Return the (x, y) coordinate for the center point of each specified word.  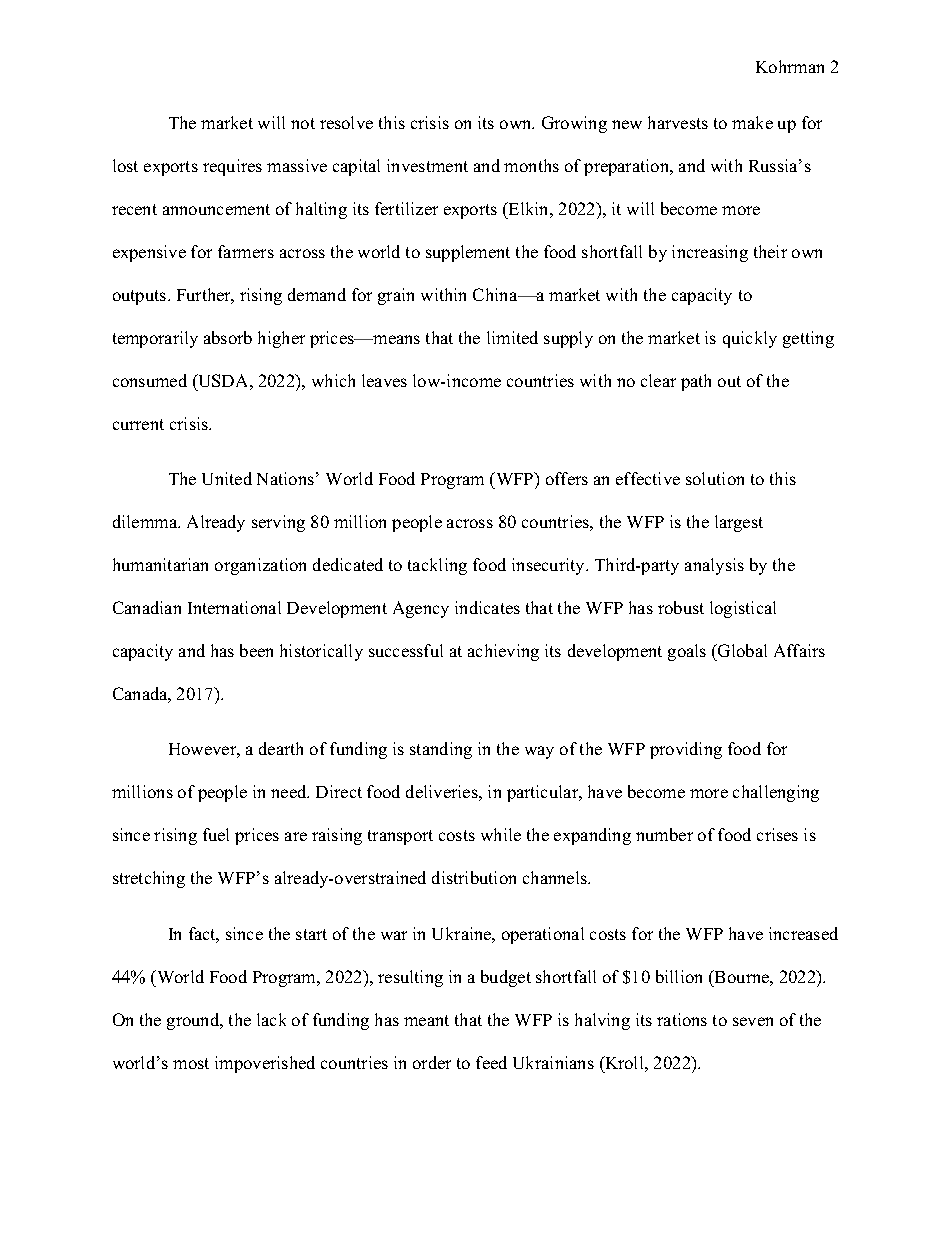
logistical (743, 609)
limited (512, 337)
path (696, 382)
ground (194, 1021)
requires (232, 167)
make (752, 122)
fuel (216, 834)
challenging (776, 793)
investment (427, 165)
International (234, 607)
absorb (228, 337)
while (501, 834)
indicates (487, 607)
